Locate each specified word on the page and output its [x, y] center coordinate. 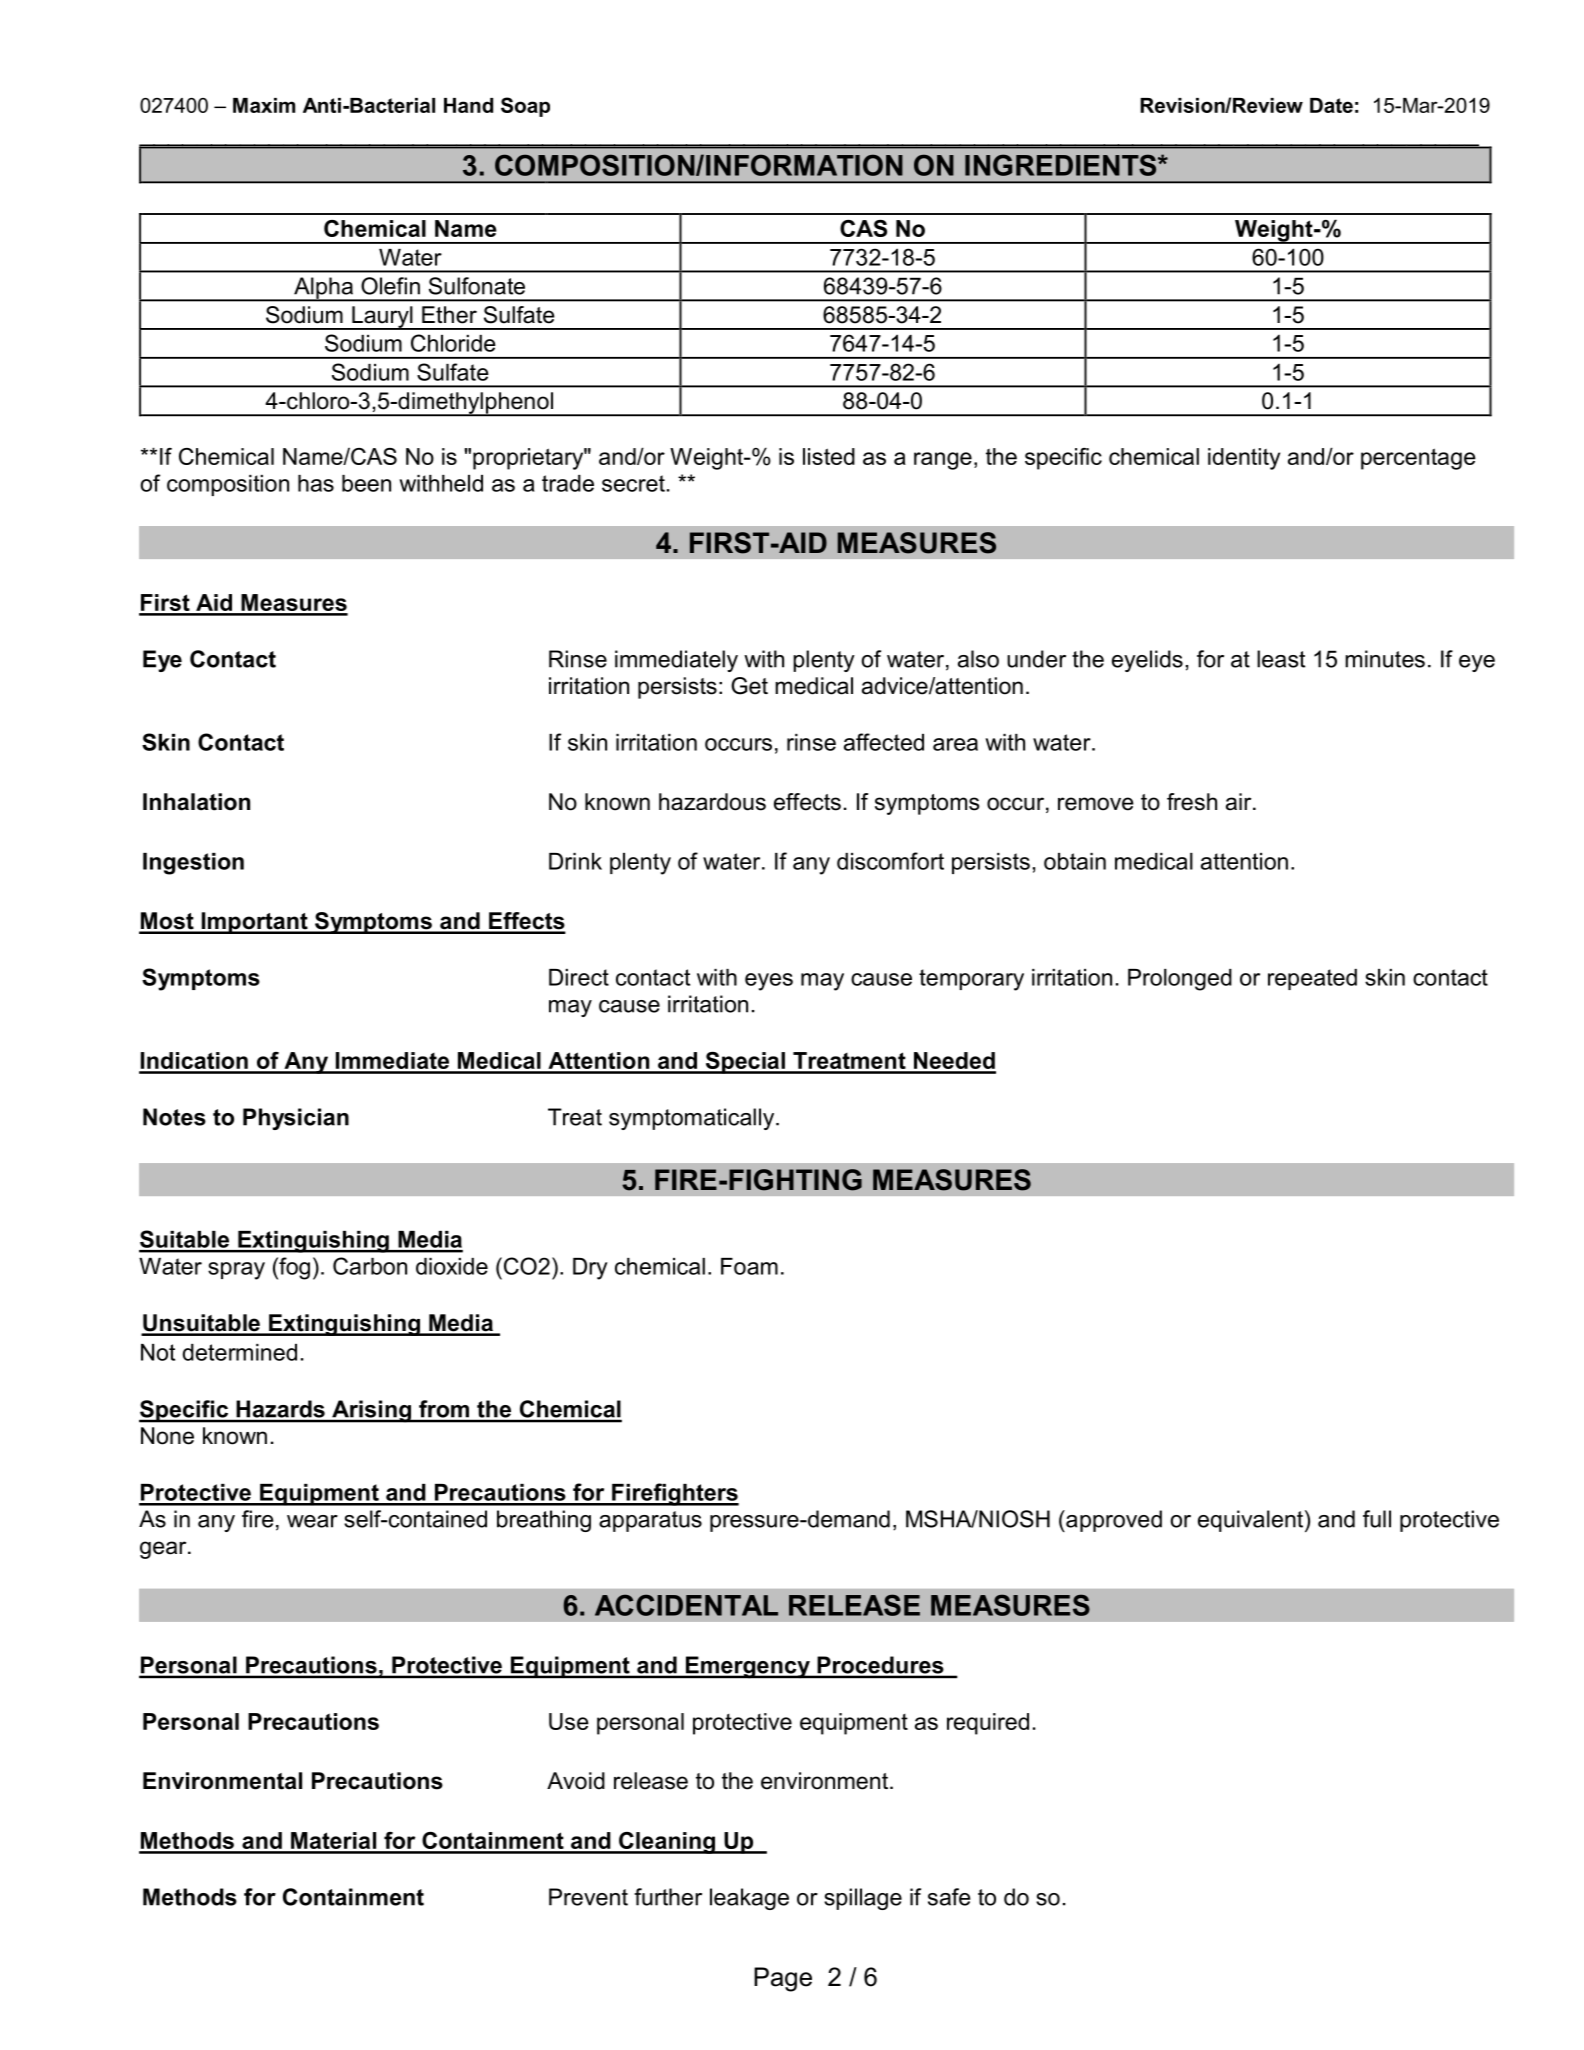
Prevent [588, 1897]
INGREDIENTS [1062, 165]
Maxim [264, 105]
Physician [296, 1119]
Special [745, 1063]
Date [1331, 105]
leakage [749, 1899]
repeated [1312, 979]
